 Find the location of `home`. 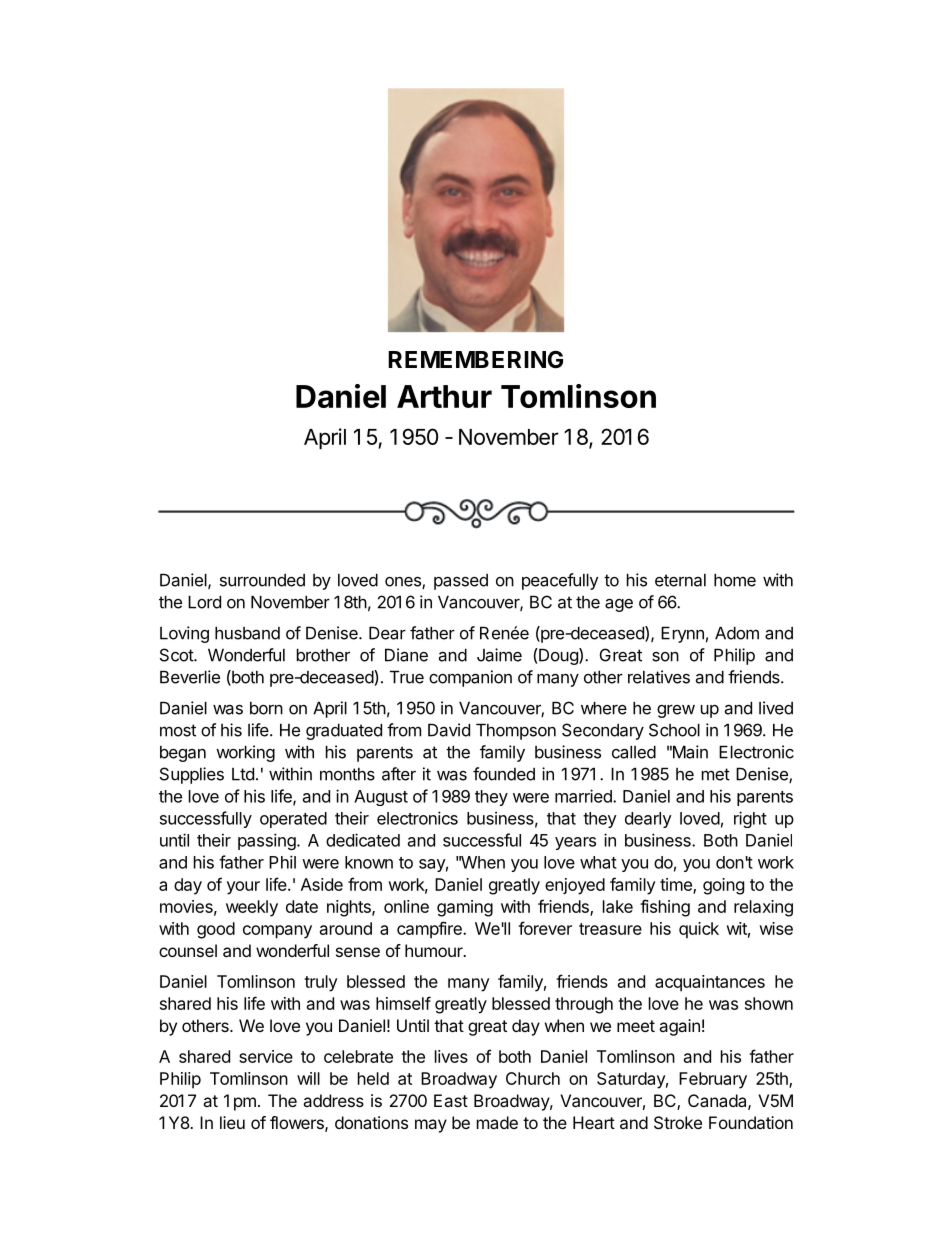

home is located at coordinates (735, 580).
